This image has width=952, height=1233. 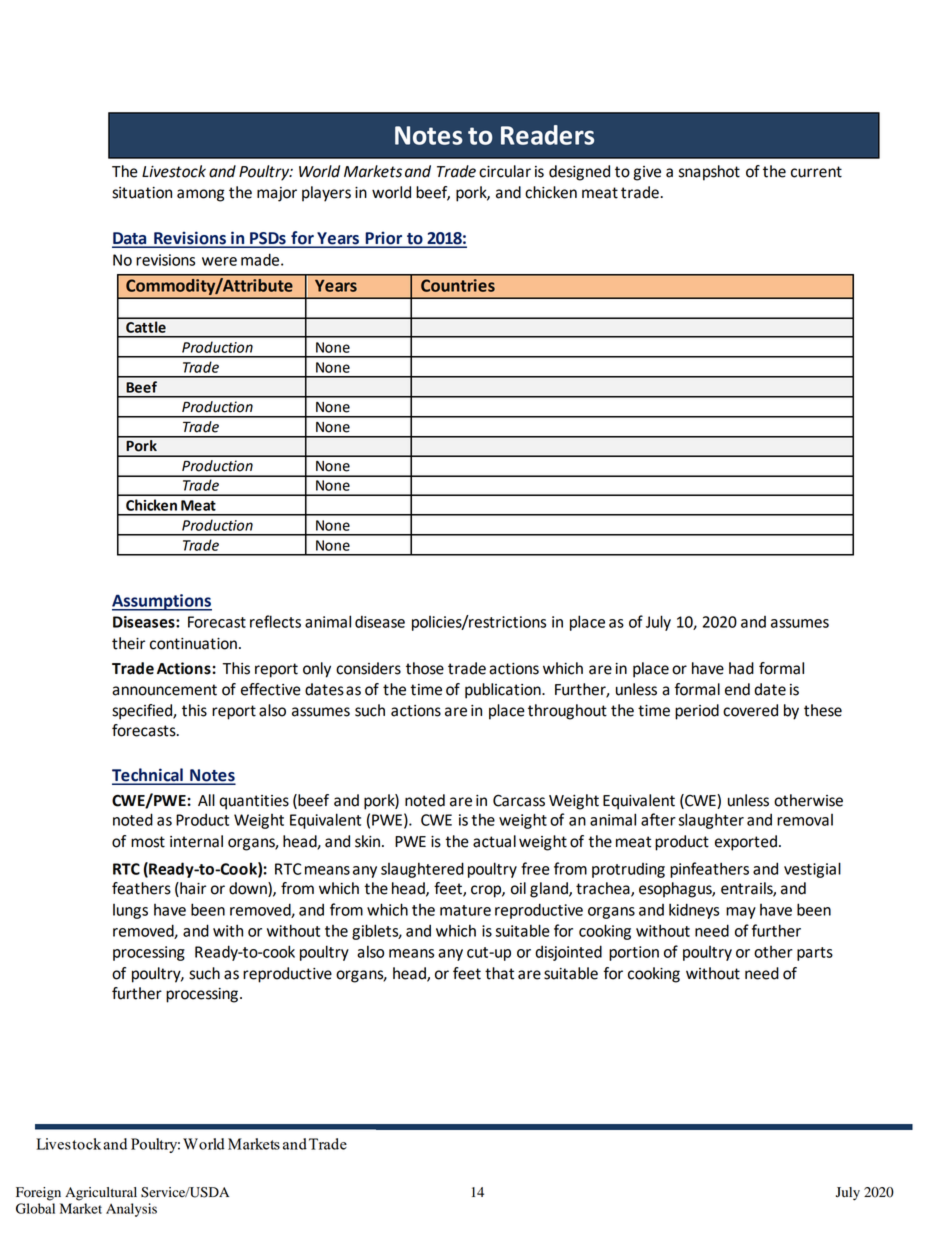 What do you see at coordinates (131, 1210) in the image?
I see `Analysis` at bounding box center [131, 1210].
